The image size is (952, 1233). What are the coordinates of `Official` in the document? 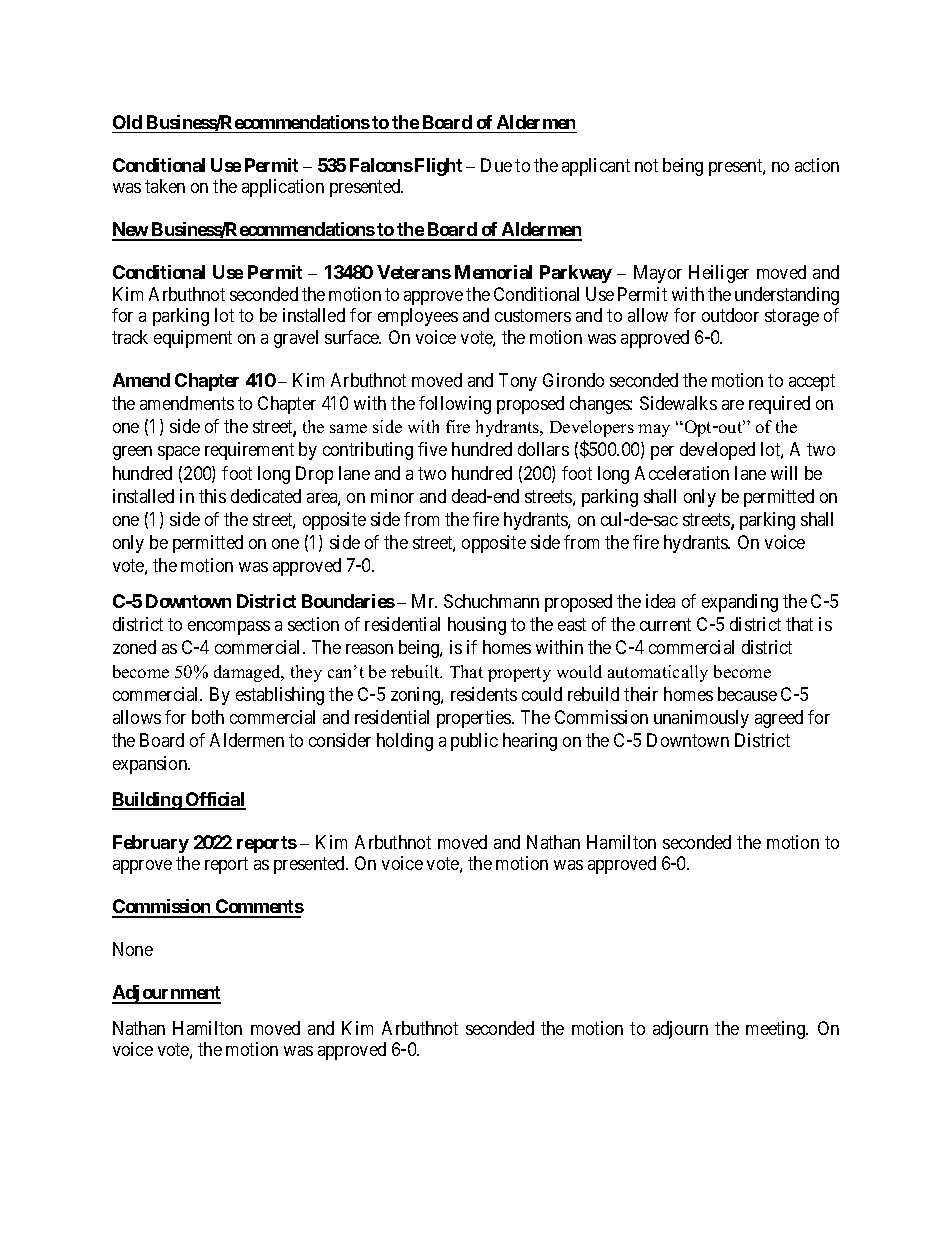 It's located at (215, 800).
